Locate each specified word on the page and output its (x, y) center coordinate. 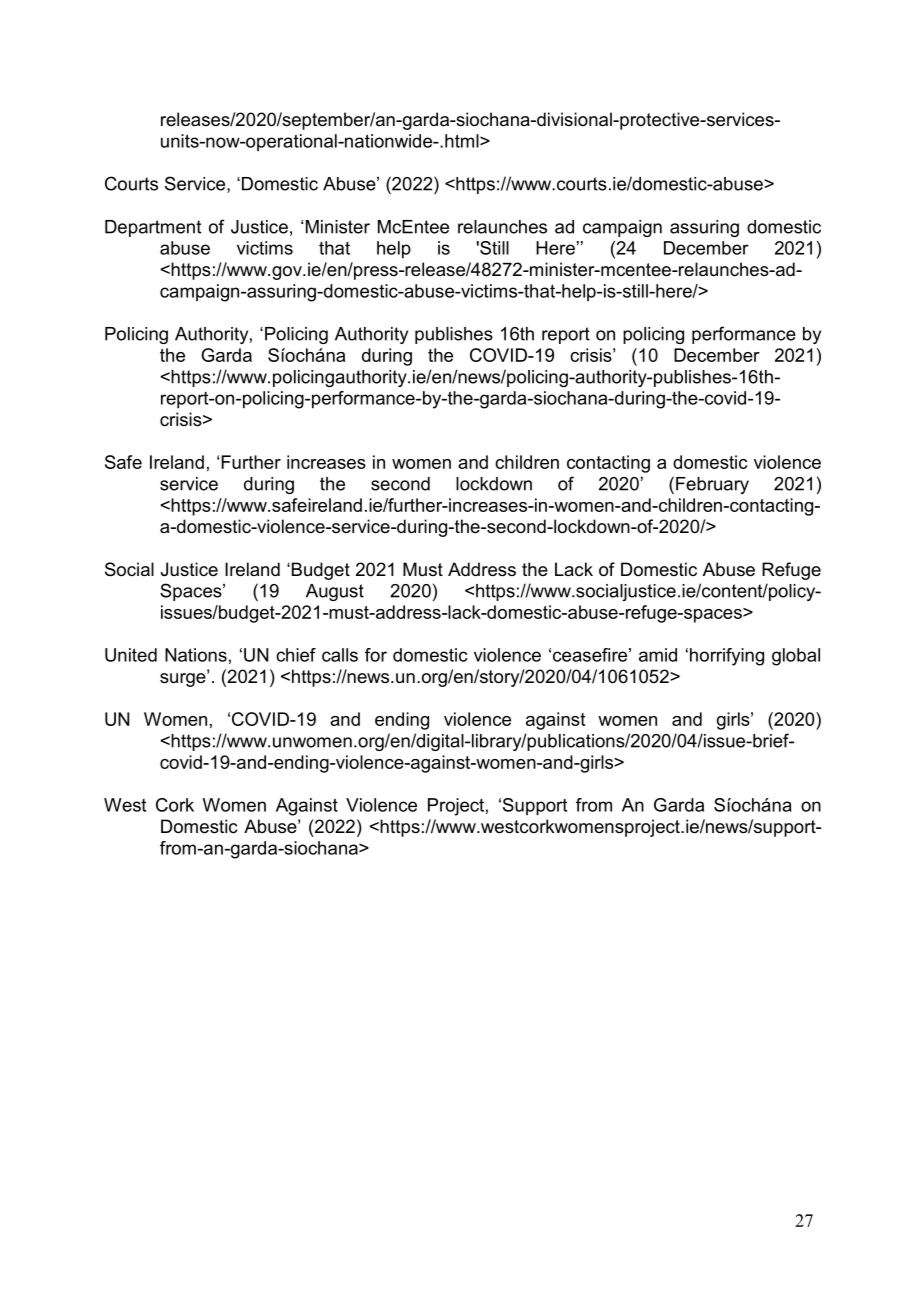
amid (658, 655)
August (335, 592)
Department (153, 228)
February (712, 485)
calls (340, 655)
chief (296, 655)
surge (184, 679)
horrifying (727, 657)
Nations (196, 655)
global (796, 657)
